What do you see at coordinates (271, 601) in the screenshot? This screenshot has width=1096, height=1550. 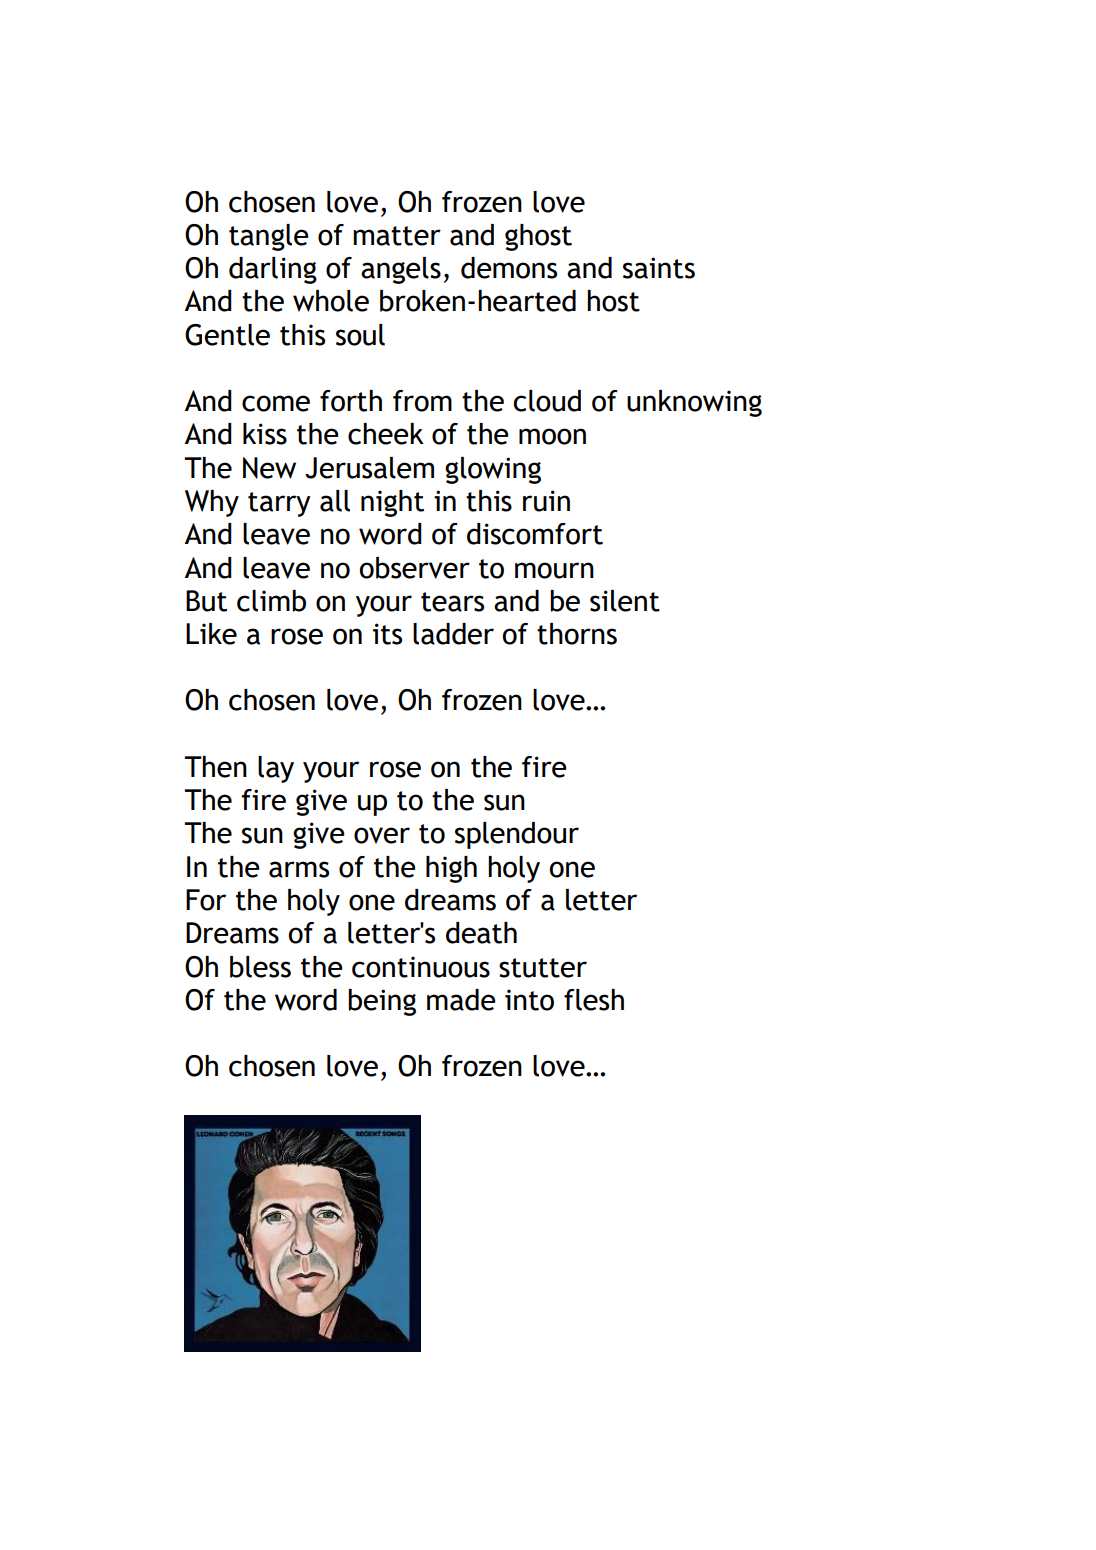 I see `climb` at bounding box center [271, 601].
